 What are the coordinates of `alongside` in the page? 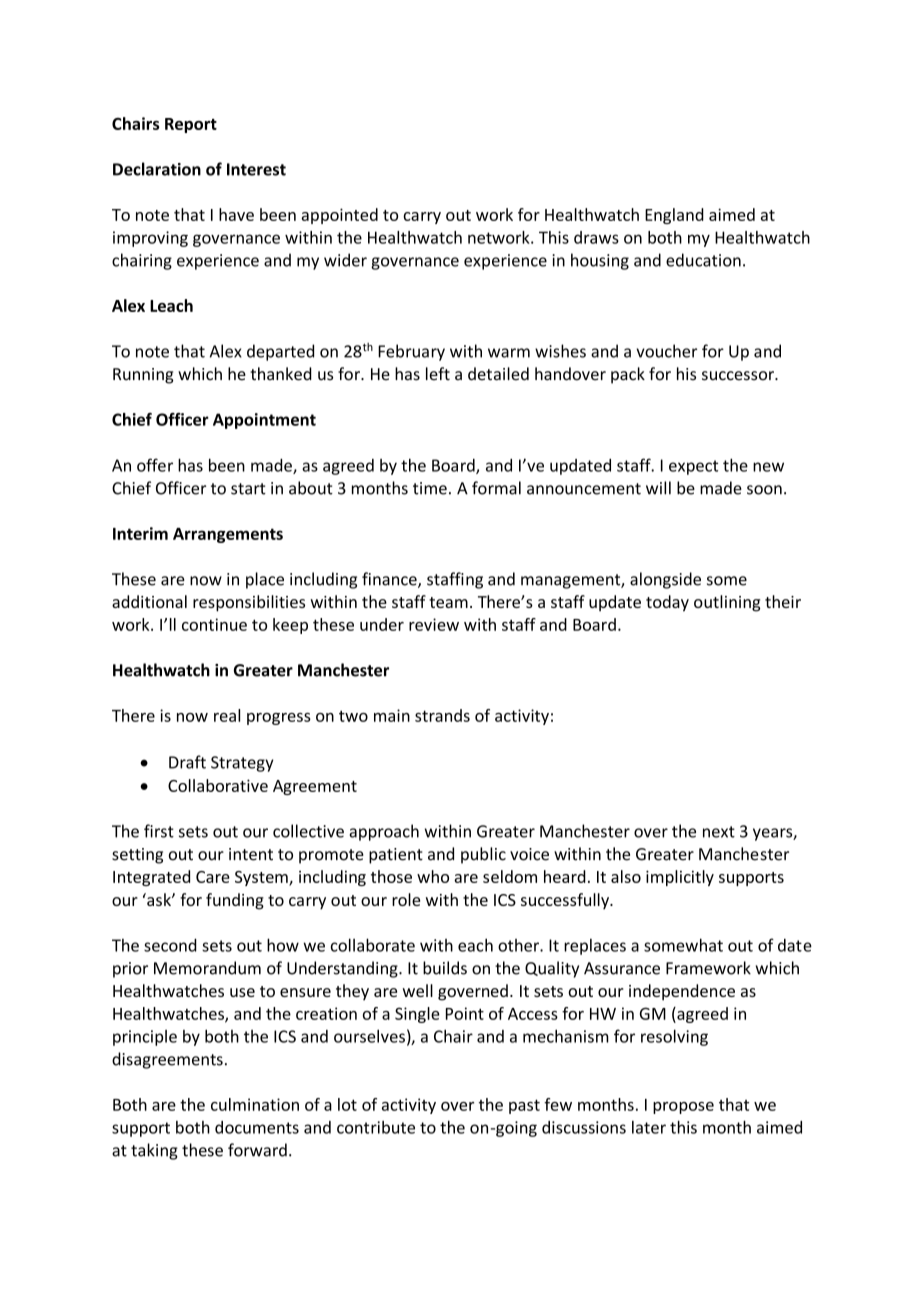 It's located at (665, 580).
